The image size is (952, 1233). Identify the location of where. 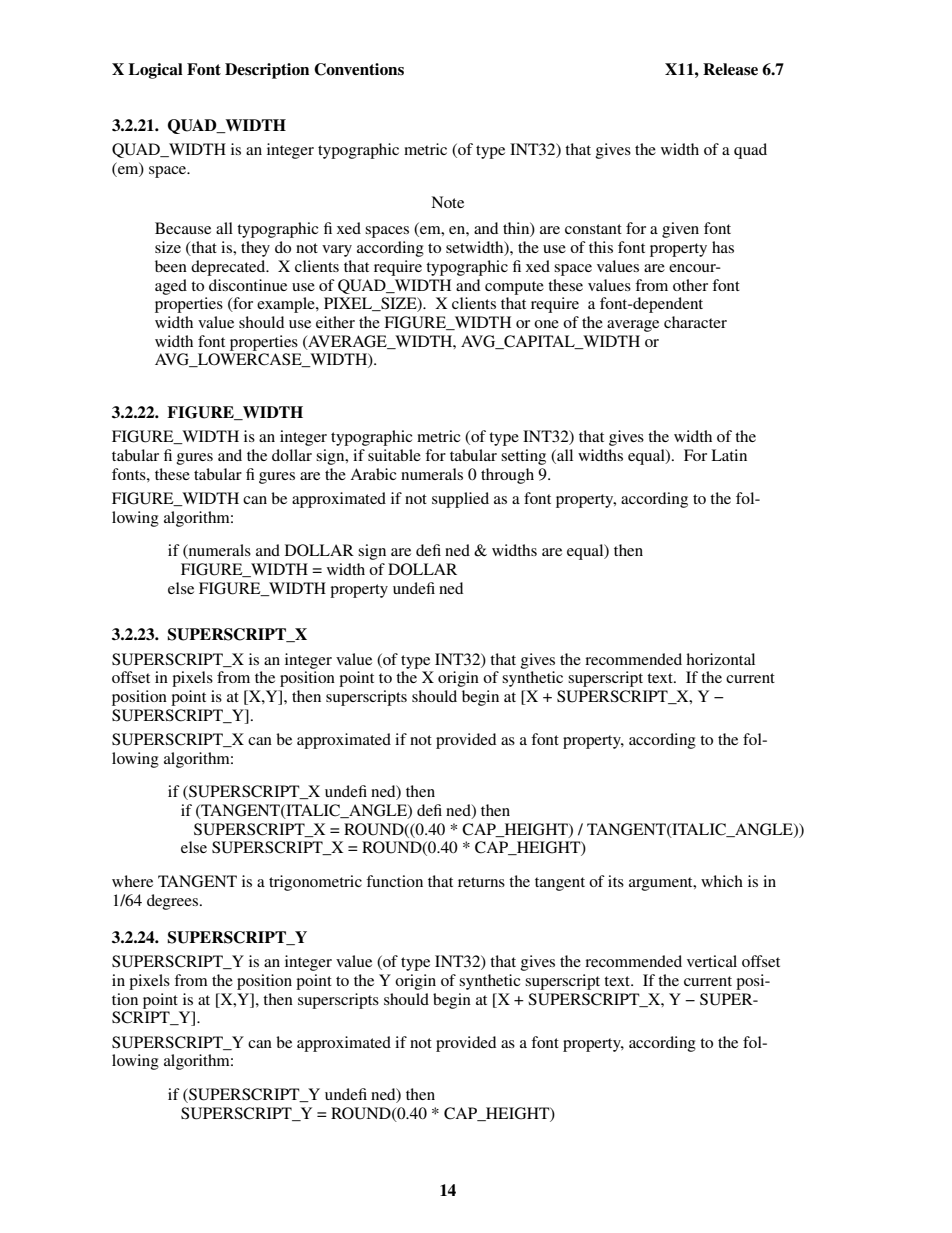
(132, 881).
